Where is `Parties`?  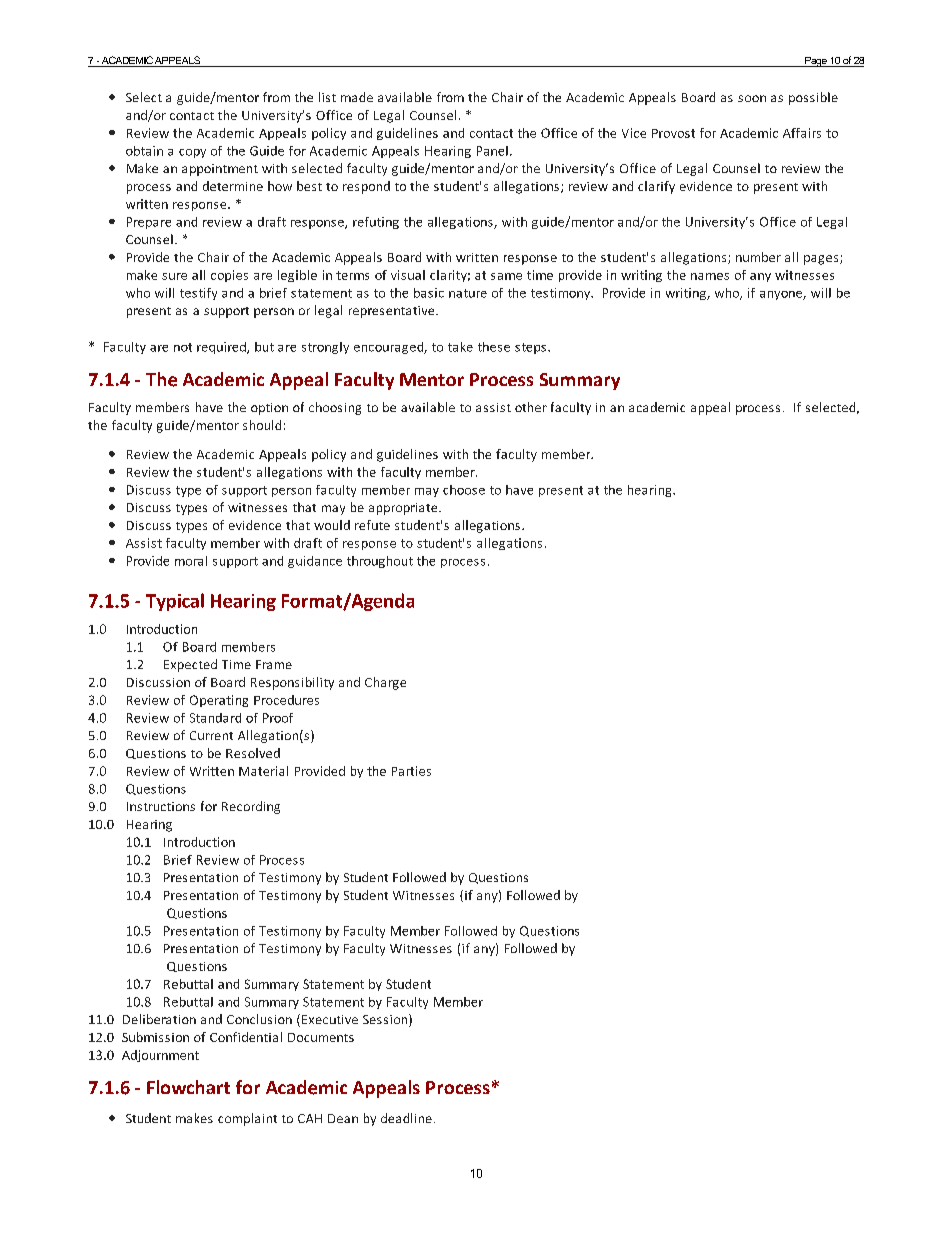 Parties is located at coordinates (411, 771).
